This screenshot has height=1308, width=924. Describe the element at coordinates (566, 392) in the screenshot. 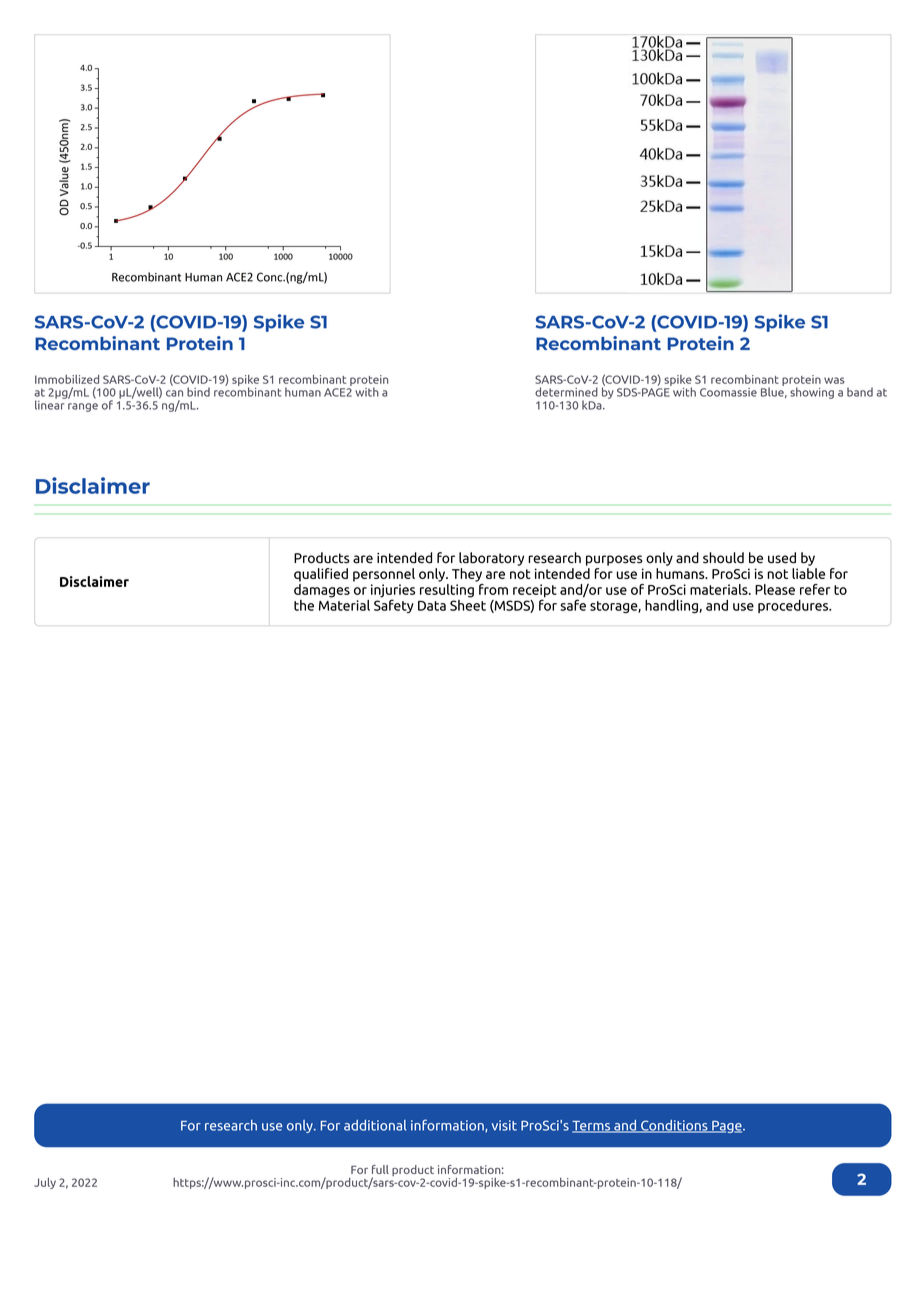

I see `determined` at that location.
